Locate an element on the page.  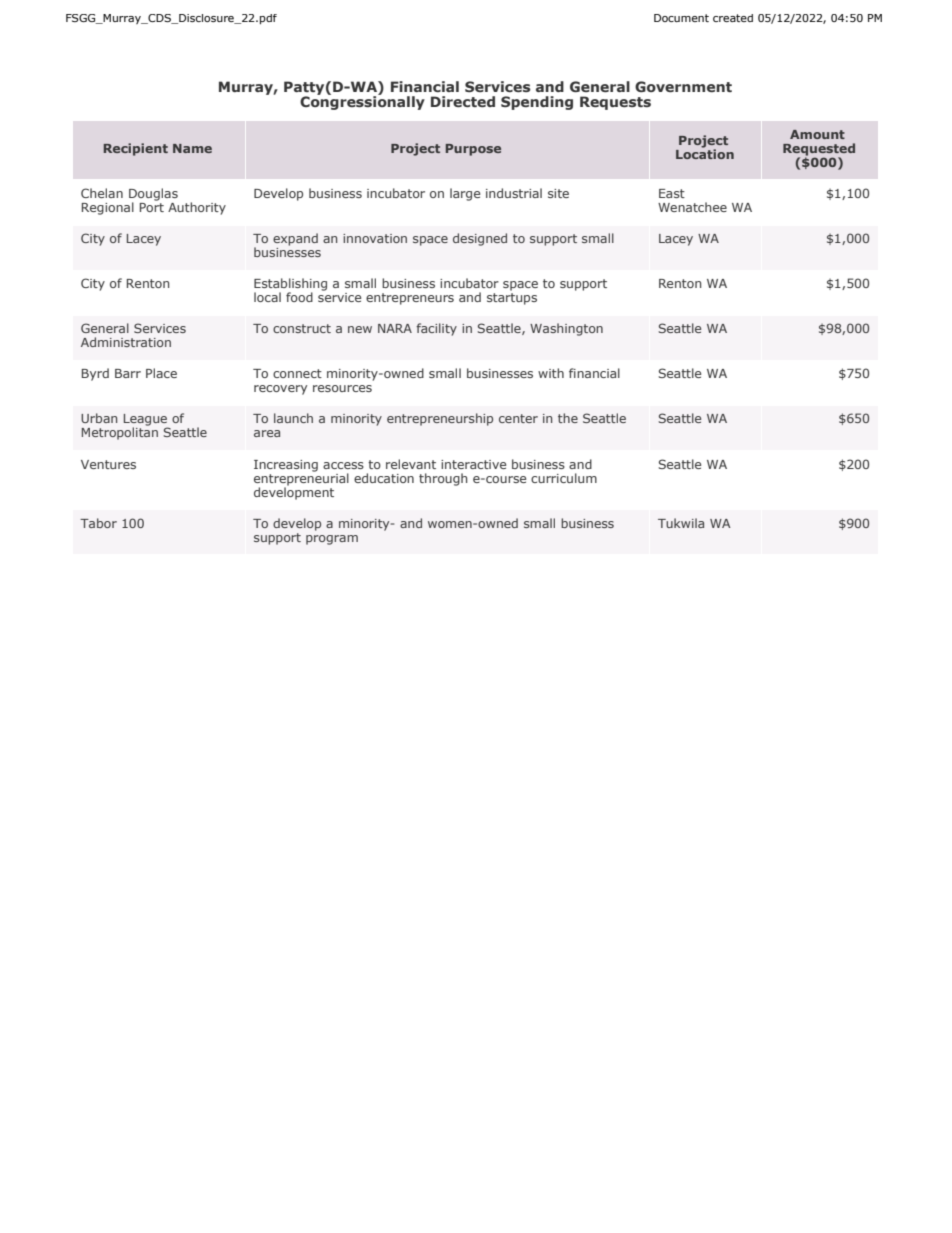
Directed is located at coordinates (463, 101).
